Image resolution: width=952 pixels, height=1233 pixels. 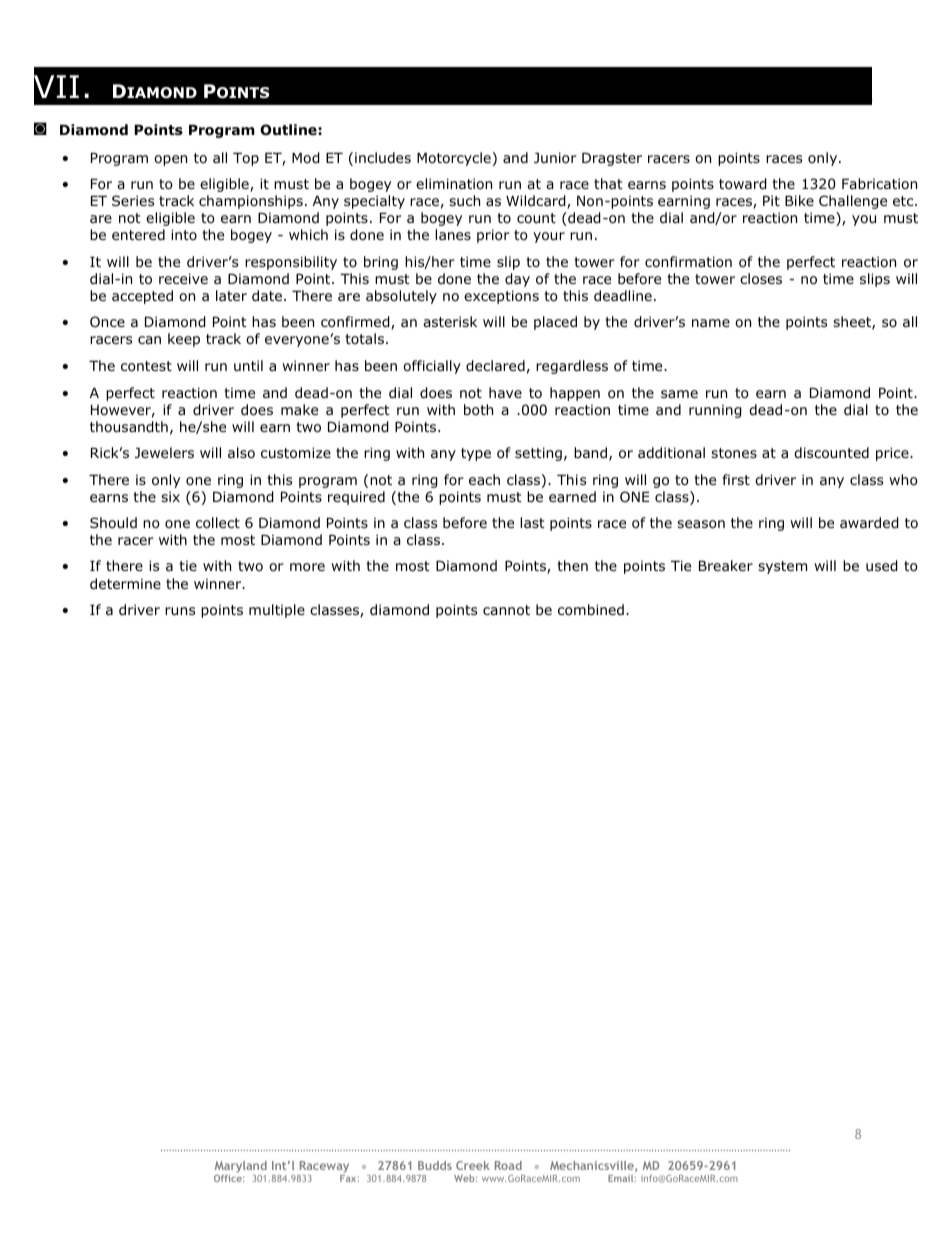 I want to click on Maryland, so click(x=241, y=1168).
